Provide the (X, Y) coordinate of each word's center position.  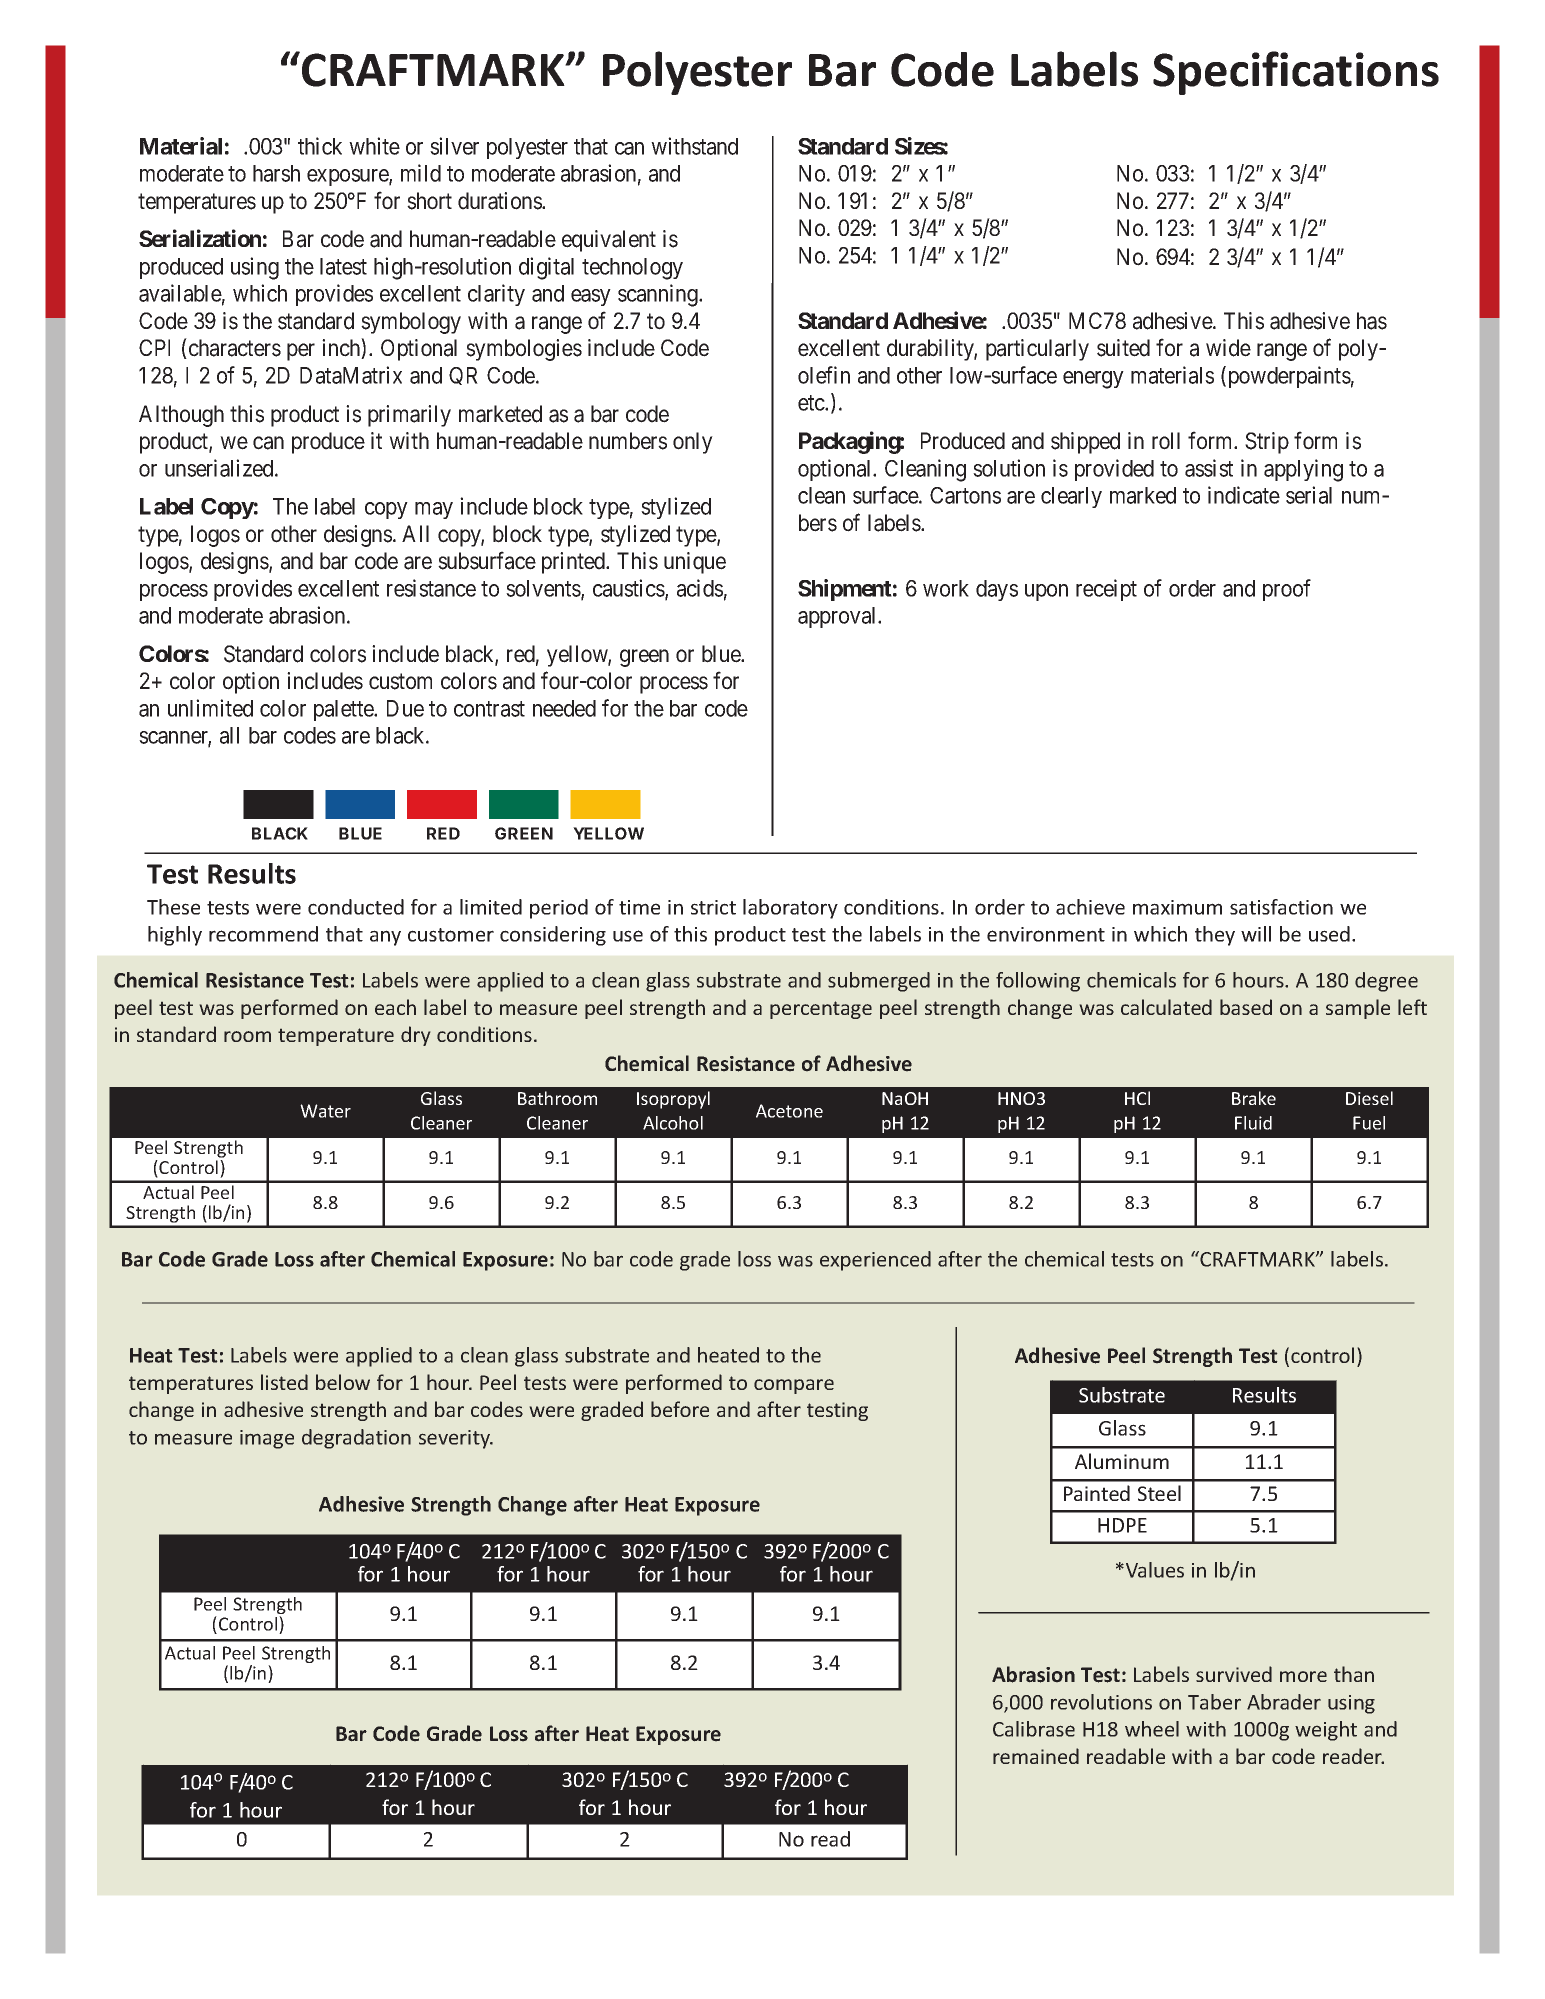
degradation (356, 1439)
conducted (356, 907)
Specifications (1296, 73)
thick (320, 146)
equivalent (609, 241)
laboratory (790, 909)
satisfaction (1281, 907)
